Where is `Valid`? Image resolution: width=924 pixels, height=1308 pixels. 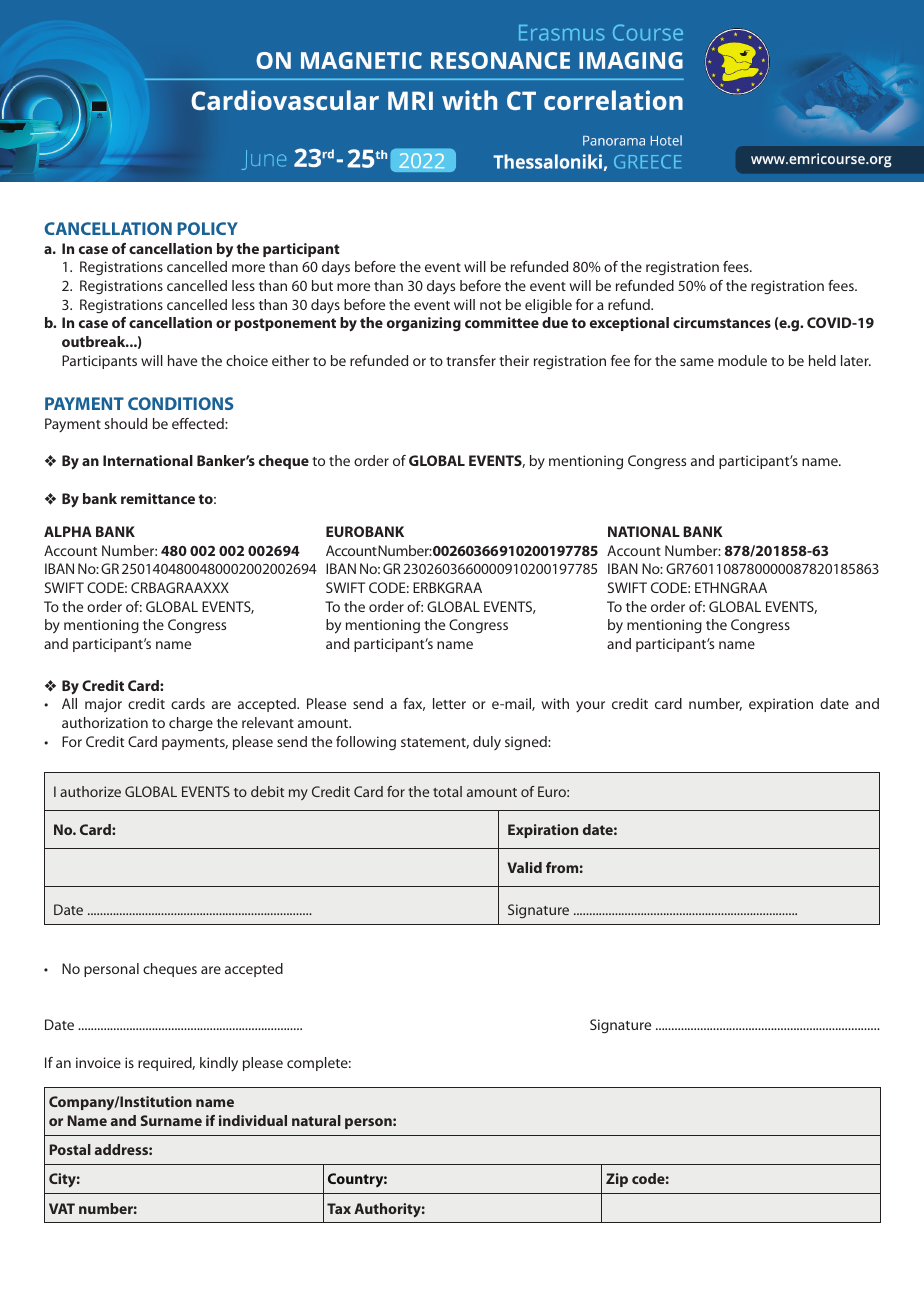
Valid is located at coordinates (524, 867).
